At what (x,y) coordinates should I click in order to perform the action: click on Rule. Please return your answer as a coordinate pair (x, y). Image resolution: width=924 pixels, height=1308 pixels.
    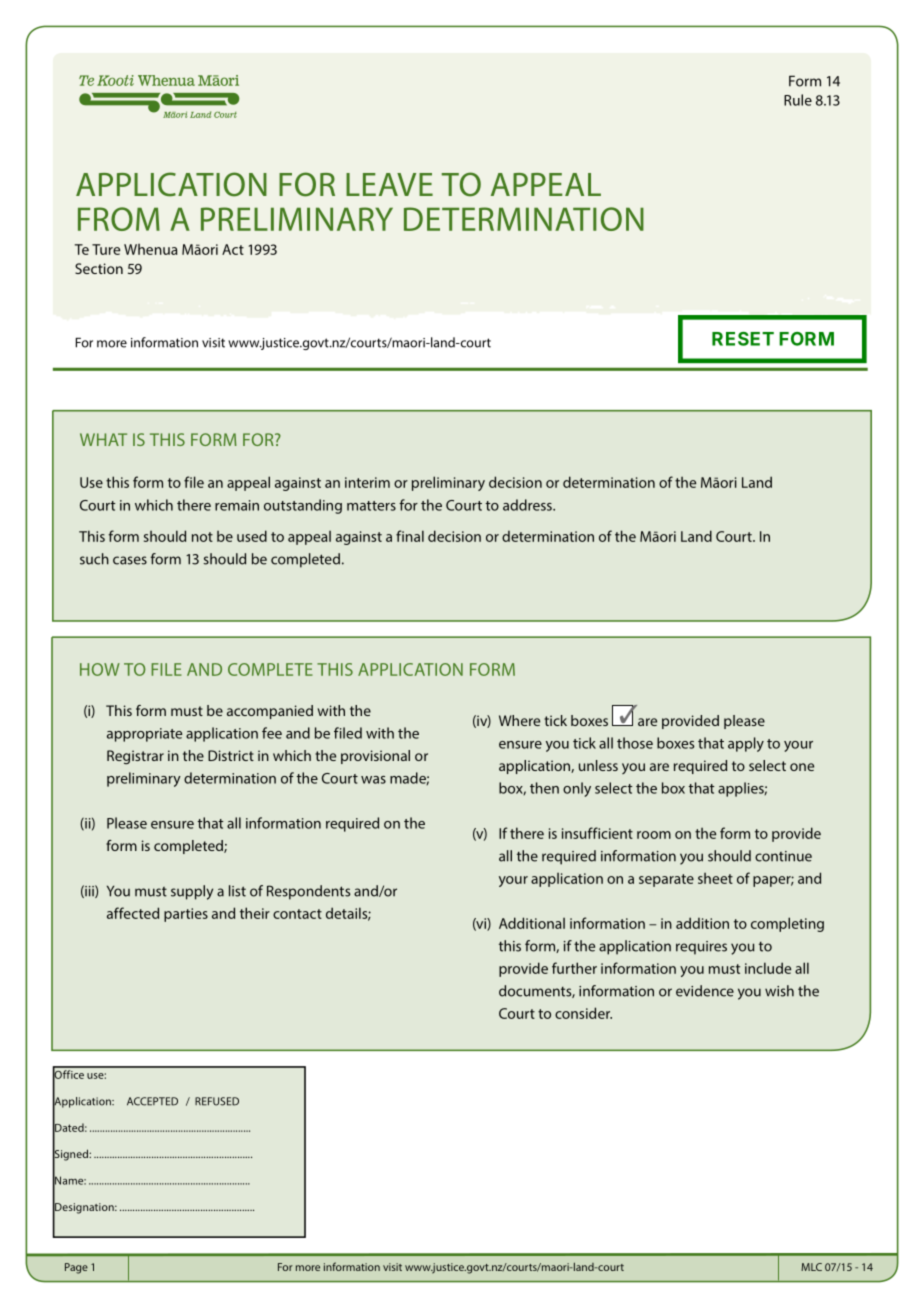
    Looking at the image, I should click on (798, 100).
